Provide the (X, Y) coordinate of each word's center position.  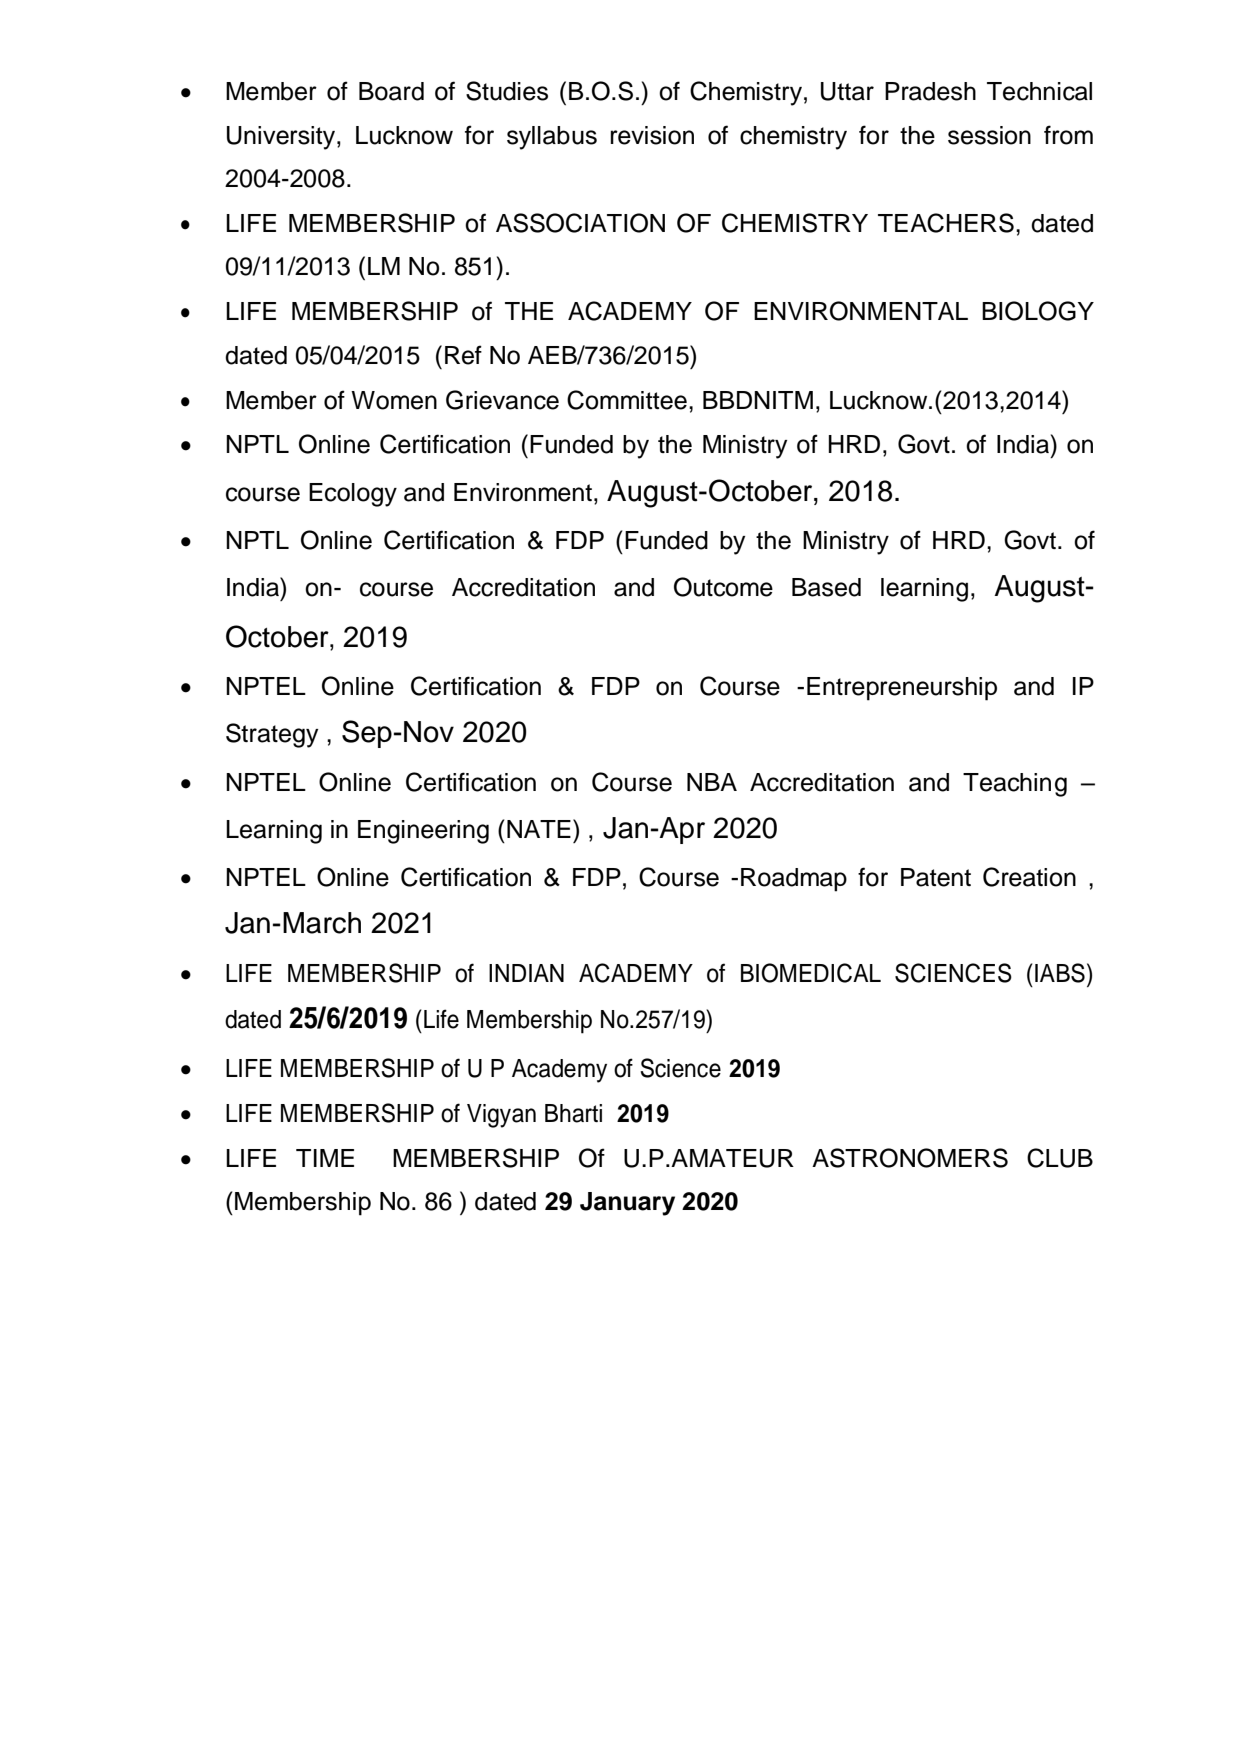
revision (652, 135)
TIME (325, 1158)
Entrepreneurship (902, 689)
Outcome (723, 587)
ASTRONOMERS (910, 1158)
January (627, 1204)
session (989, 135)
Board (391, 91)
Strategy (272, 735)
